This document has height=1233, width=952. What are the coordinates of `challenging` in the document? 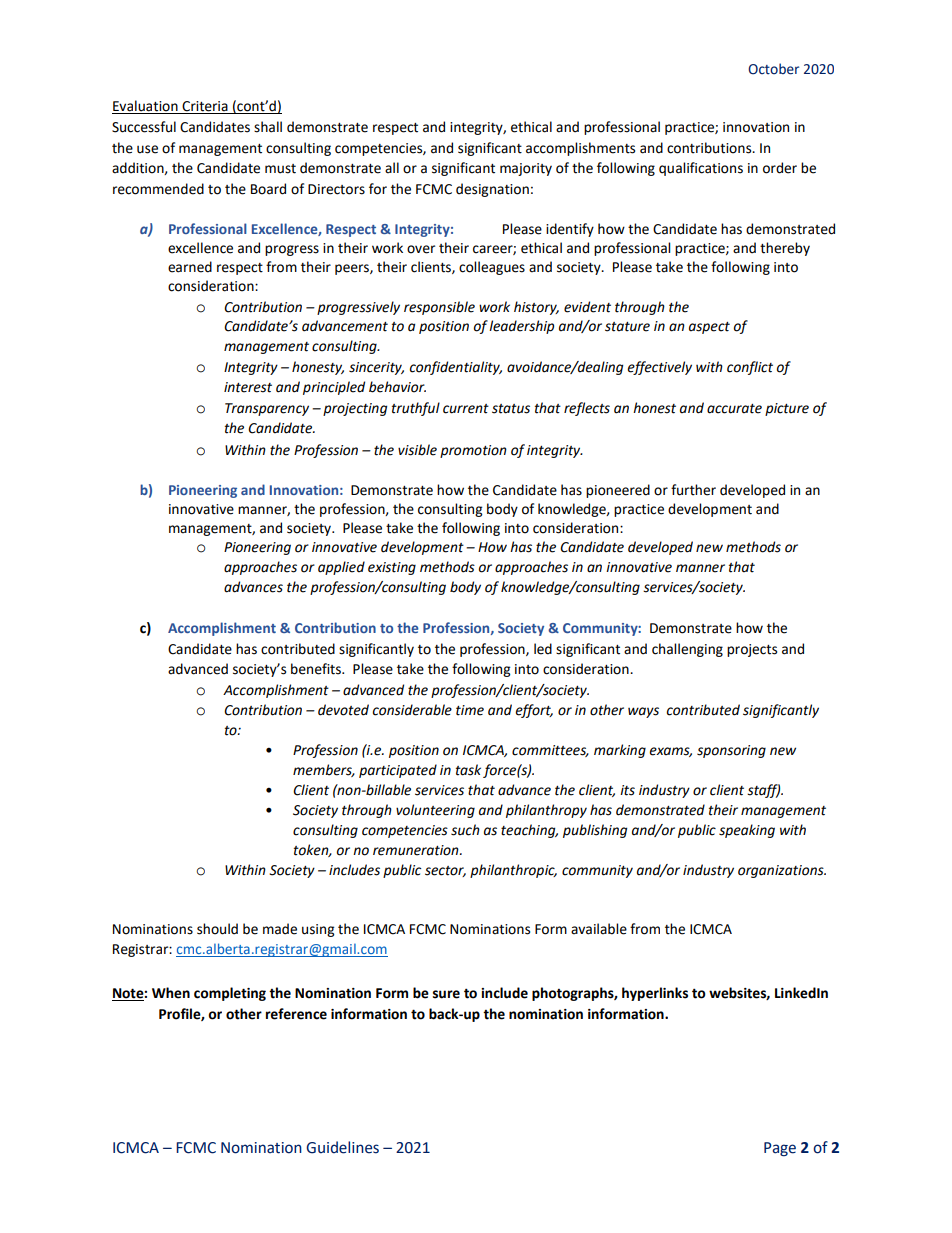 It's located at (687, 650).
